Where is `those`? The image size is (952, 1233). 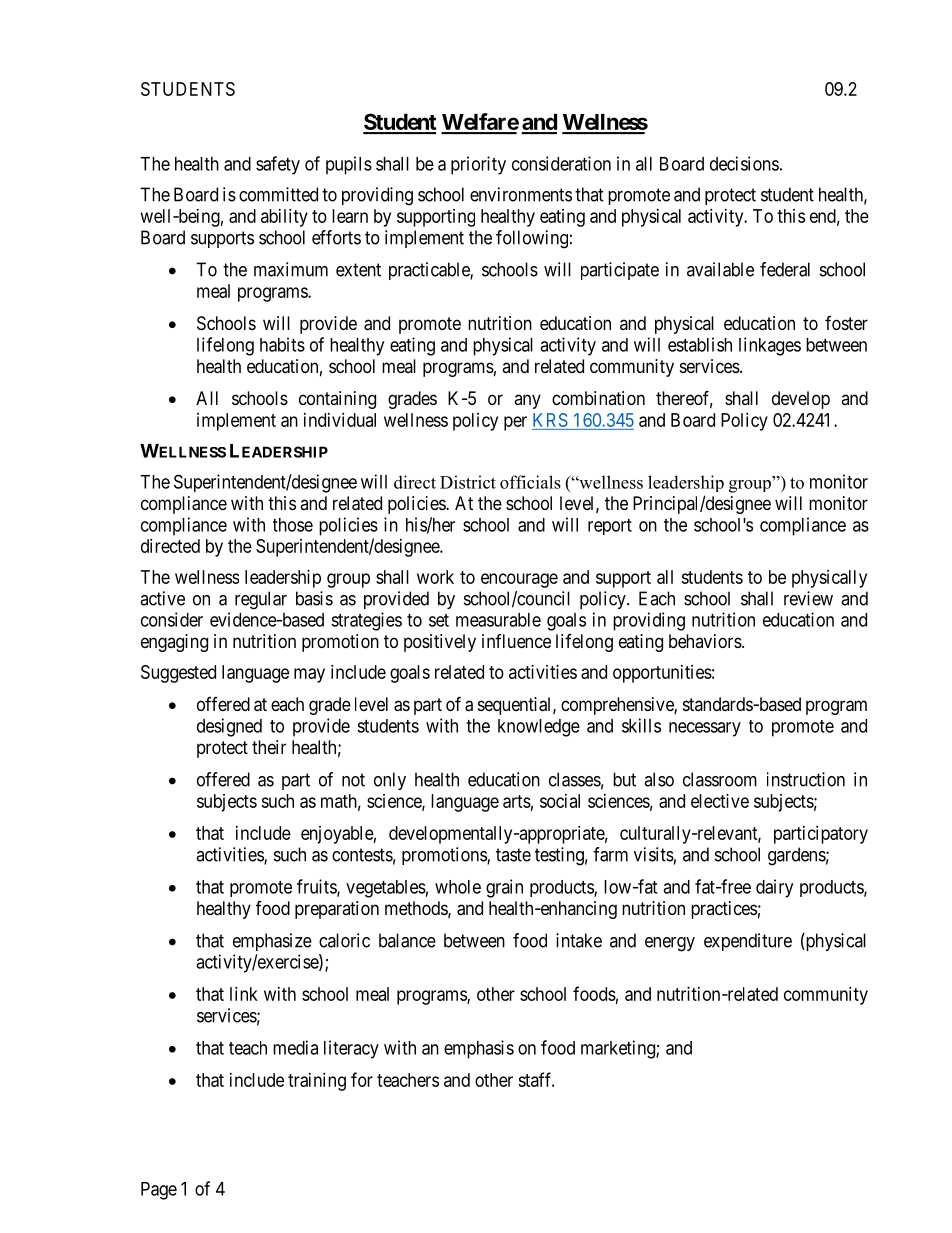 those is located at coordinates (293, 525).
